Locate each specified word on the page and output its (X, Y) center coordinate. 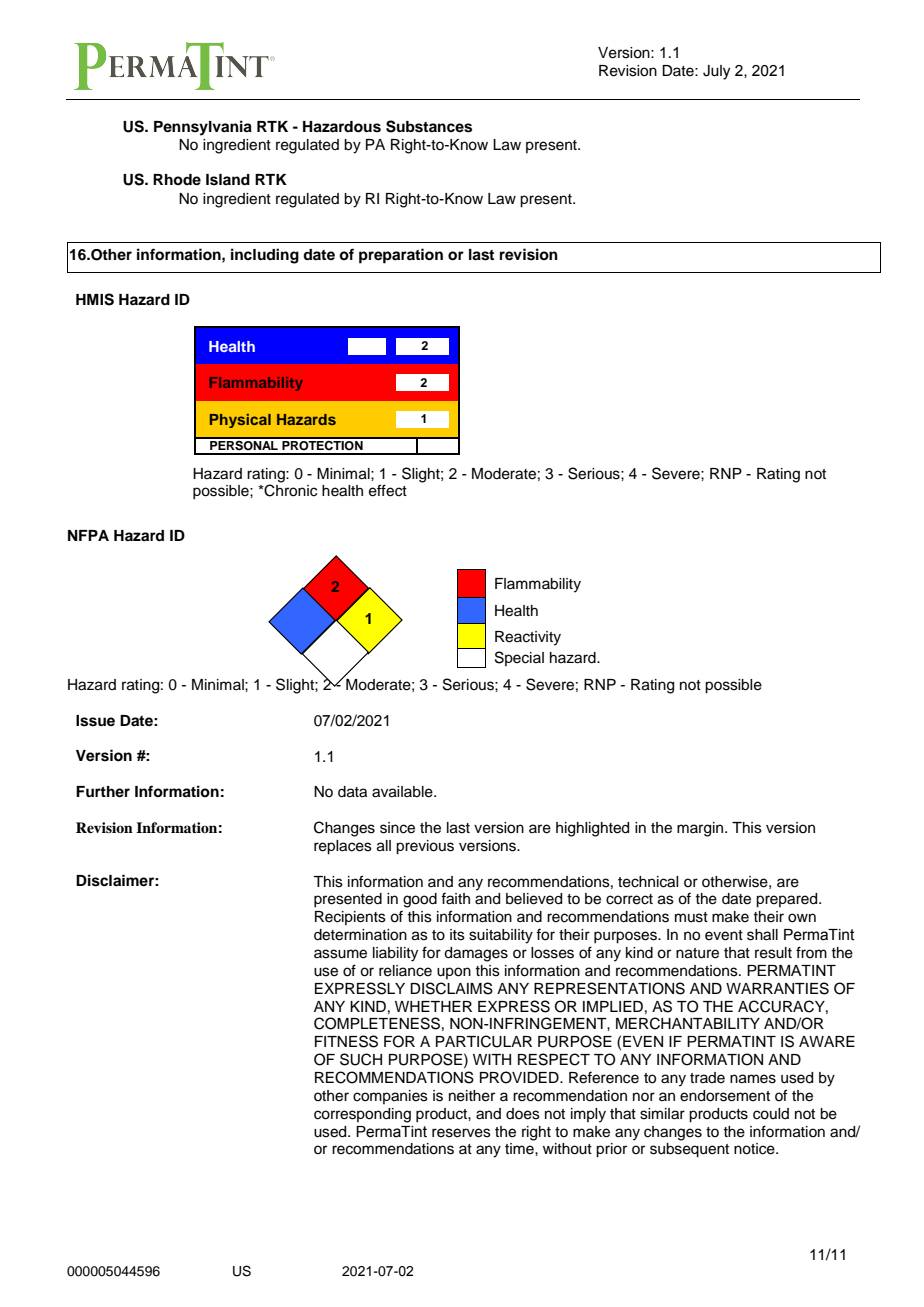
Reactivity (528, 638)
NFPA (88, 535)
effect (388, 490)
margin (701, 829)
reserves (461, 1133)
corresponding (362, 1115)
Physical (240, 421)
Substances (429, 126)
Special (519, 658)
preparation (401, 256)
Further (103, 791)
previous (425, 847)
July (716, 72)
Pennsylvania (203, 128)
